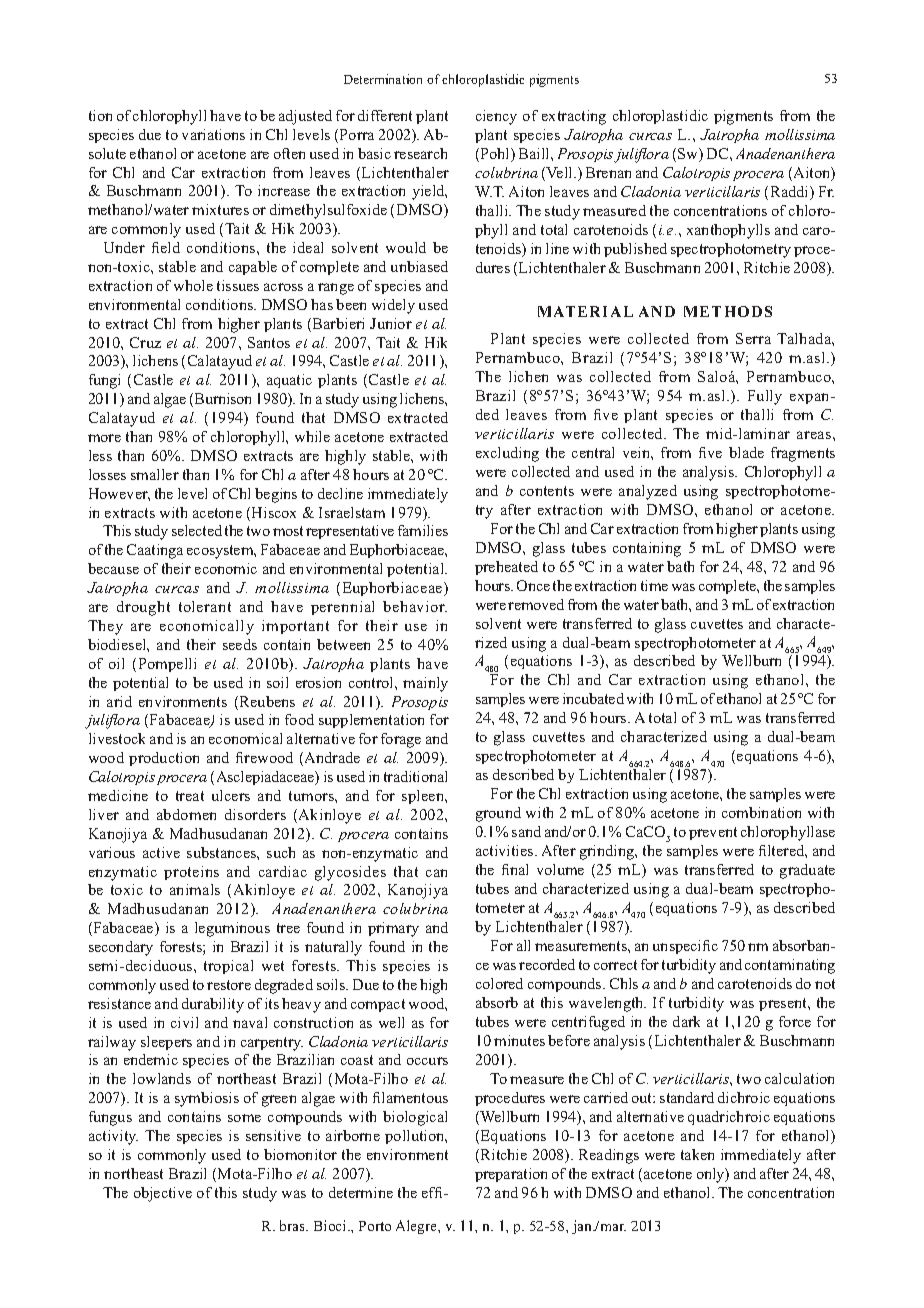 The image size is (924, 1308). Describe the element at coordinates (713, 833) in the screenshot. I see `prevent` at that location.
